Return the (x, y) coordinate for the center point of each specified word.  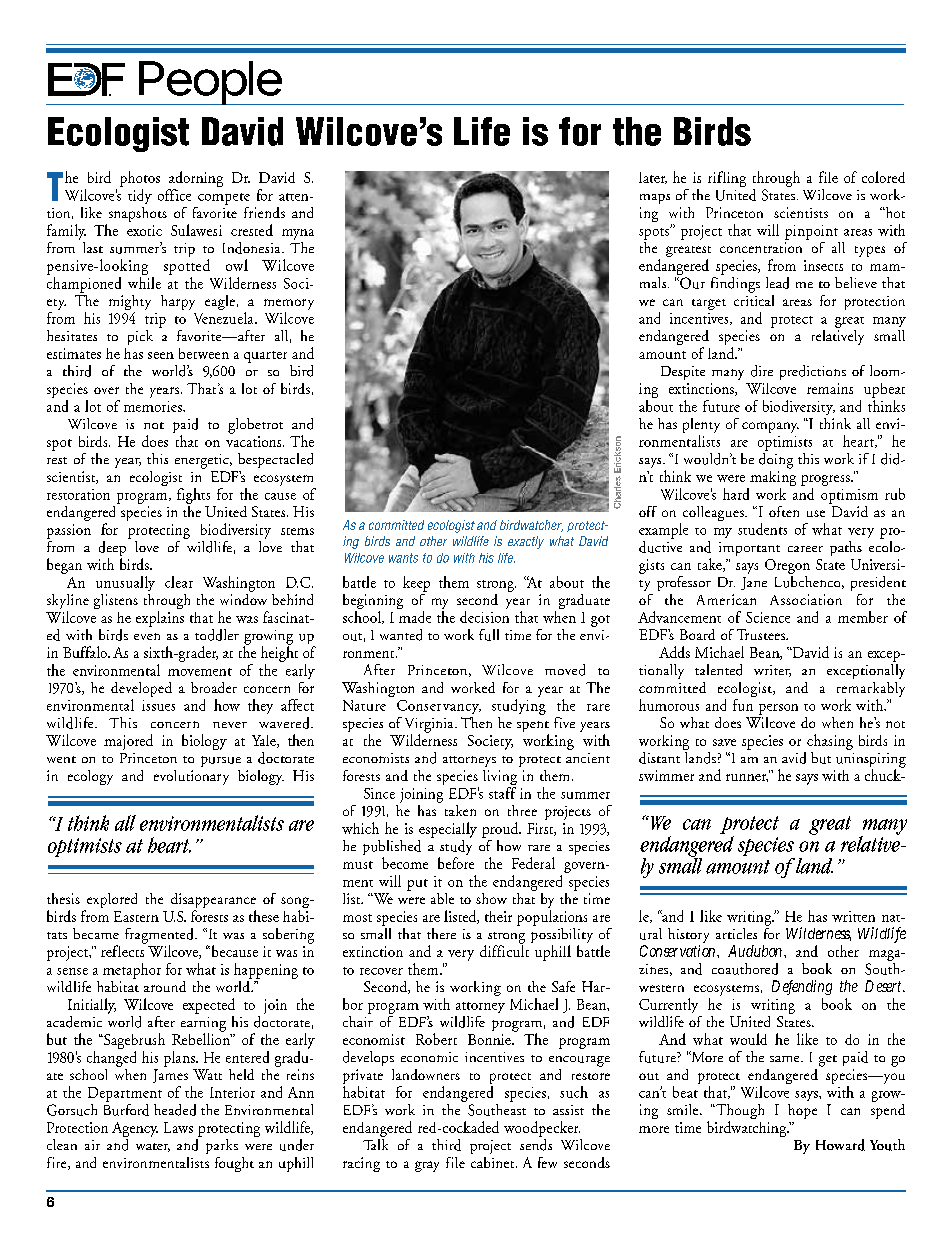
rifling (727, 179)
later (653, 178)
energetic (203, 461)
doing (776, 459)
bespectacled (275, 460)
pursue (221, 761)
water (153, 1147)
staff (502, 793)
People (209, 83)
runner (747, 778)
